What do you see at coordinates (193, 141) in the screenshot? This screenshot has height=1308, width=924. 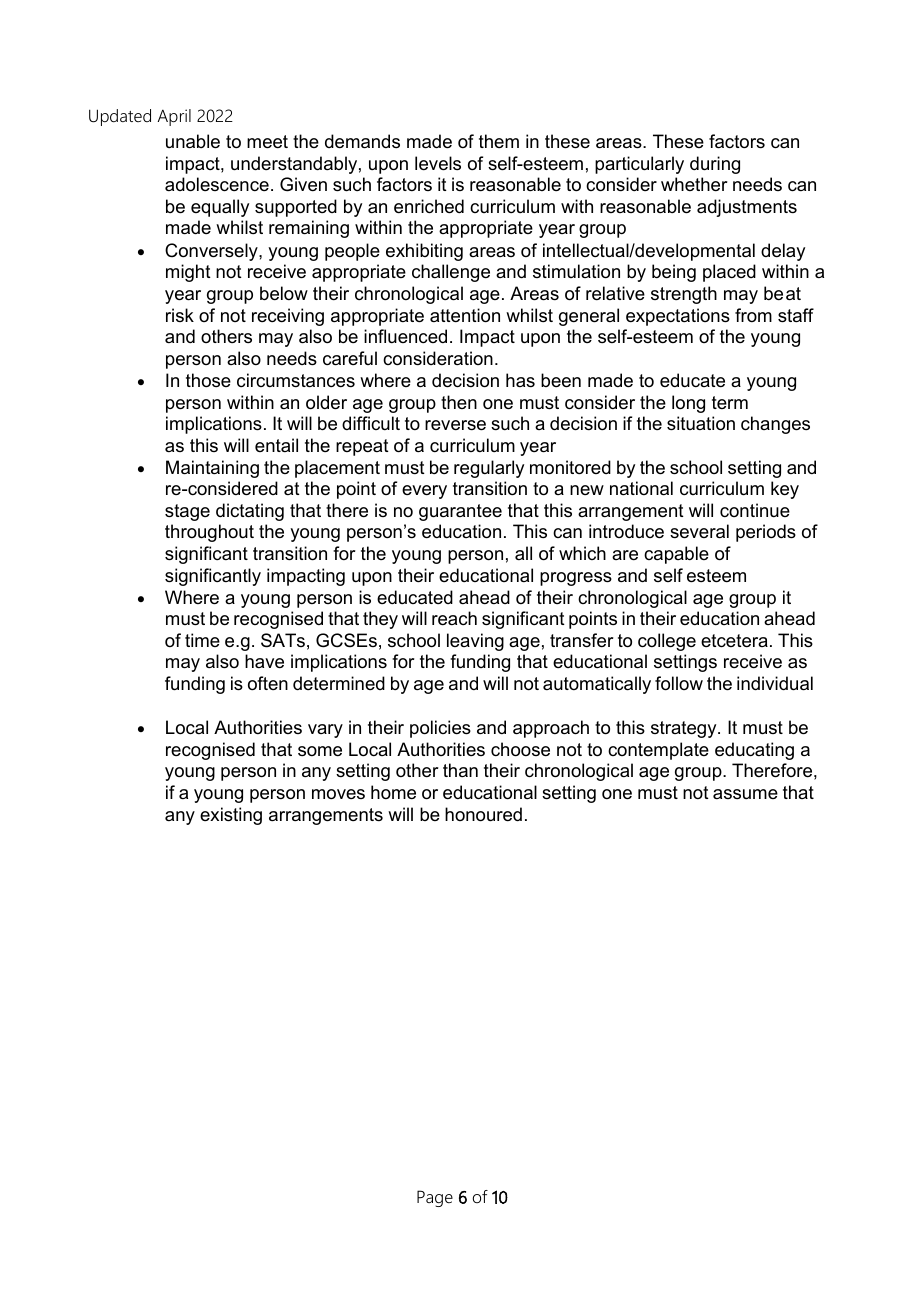 I see `unable` at bounding box center [193, 141].
